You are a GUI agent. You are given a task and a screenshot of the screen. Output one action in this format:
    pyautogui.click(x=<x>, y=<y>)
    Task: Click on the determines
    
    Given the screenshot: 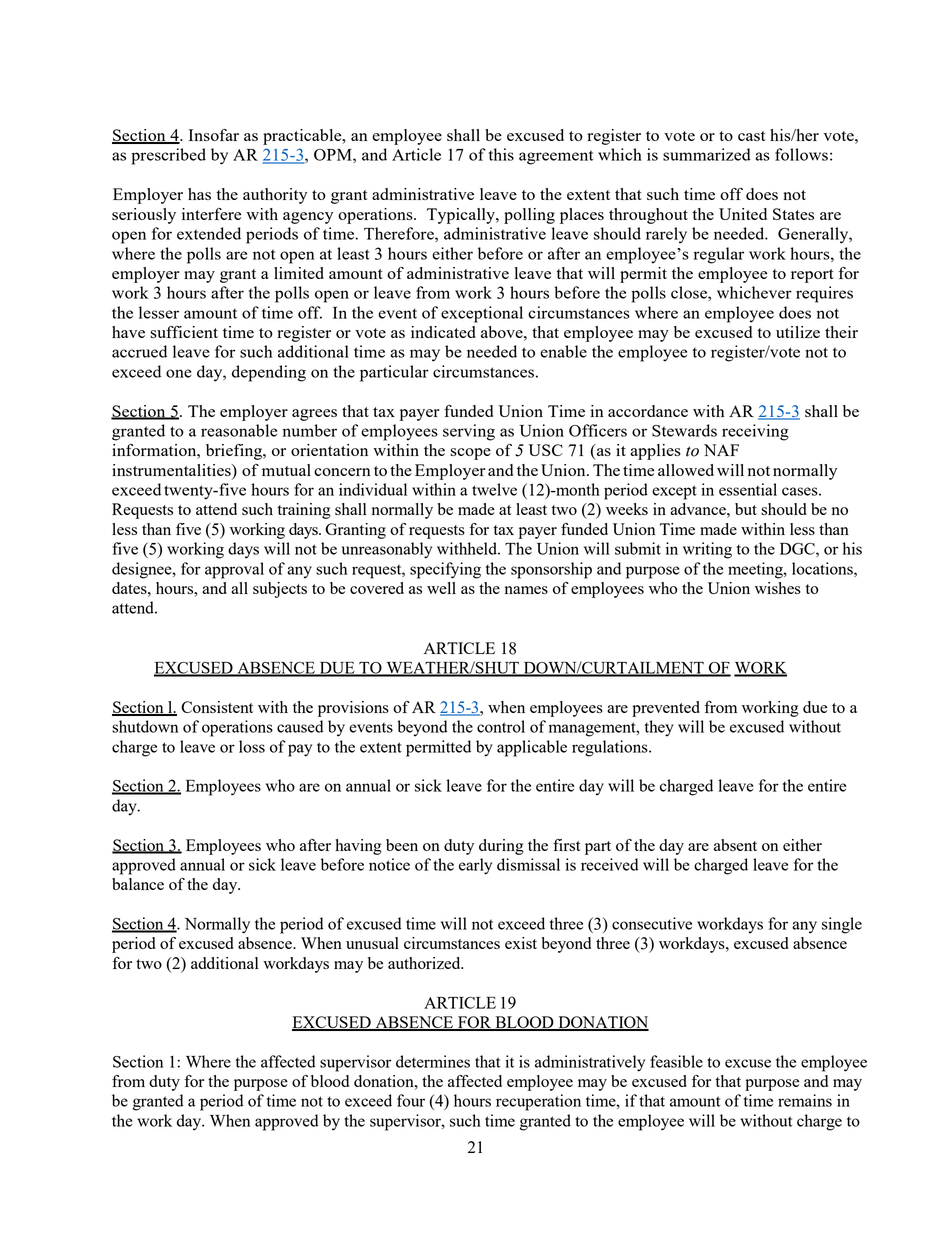 What is the action you would take?
    pyautogui.click(x=433, y=1061)
